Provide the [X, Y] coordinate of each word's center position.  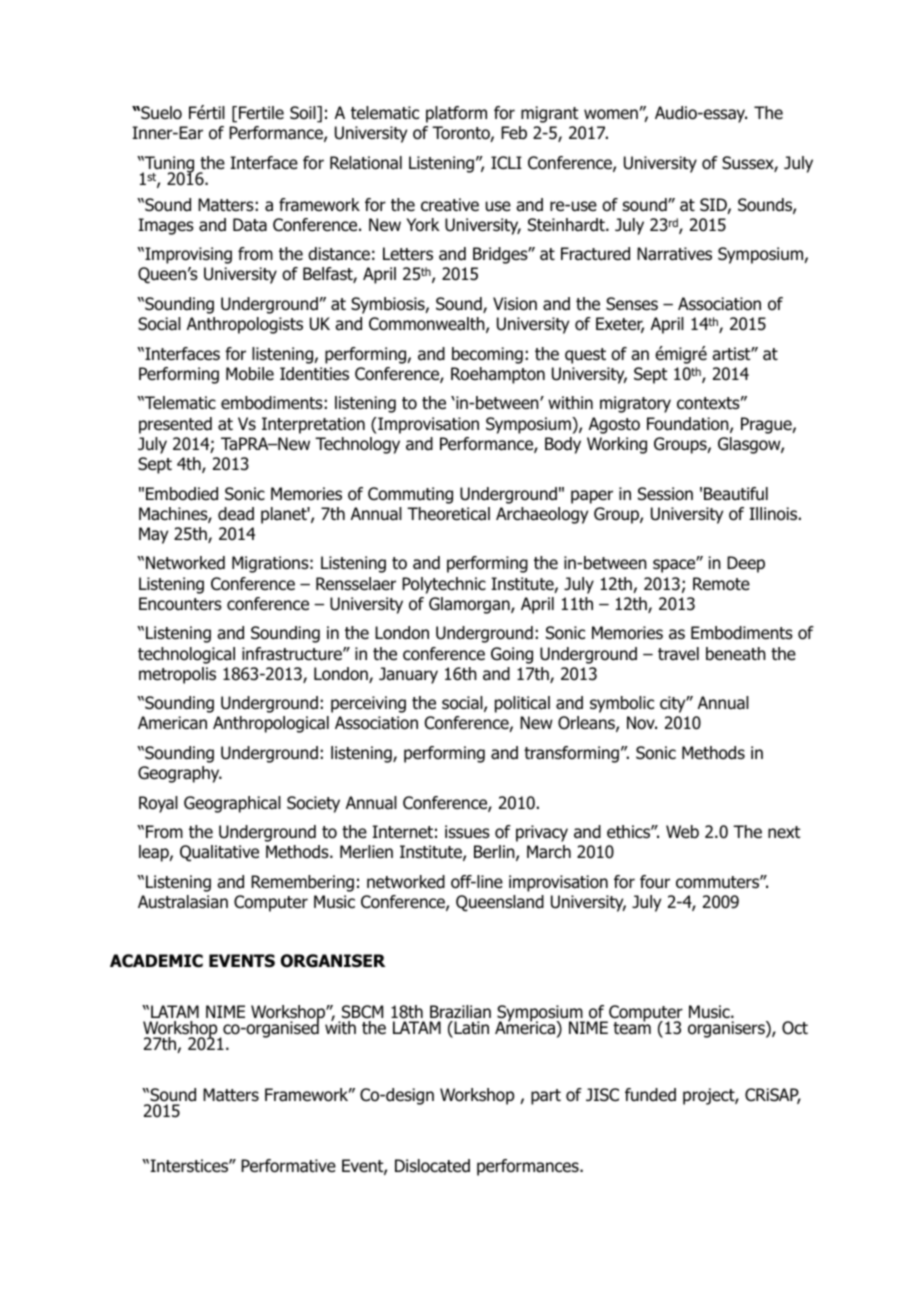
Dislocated [432, 1166]
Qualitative [219, 853]
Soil [304, 114]
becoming [487, 355]
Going [512, 655]
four [655, 882]
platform [456, 114]
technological [186, 655]
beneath [736, 654]
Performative [288, 1166]
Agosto [614, 425]
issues [467, 832]
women [611, 114]
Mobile [250, 374]
